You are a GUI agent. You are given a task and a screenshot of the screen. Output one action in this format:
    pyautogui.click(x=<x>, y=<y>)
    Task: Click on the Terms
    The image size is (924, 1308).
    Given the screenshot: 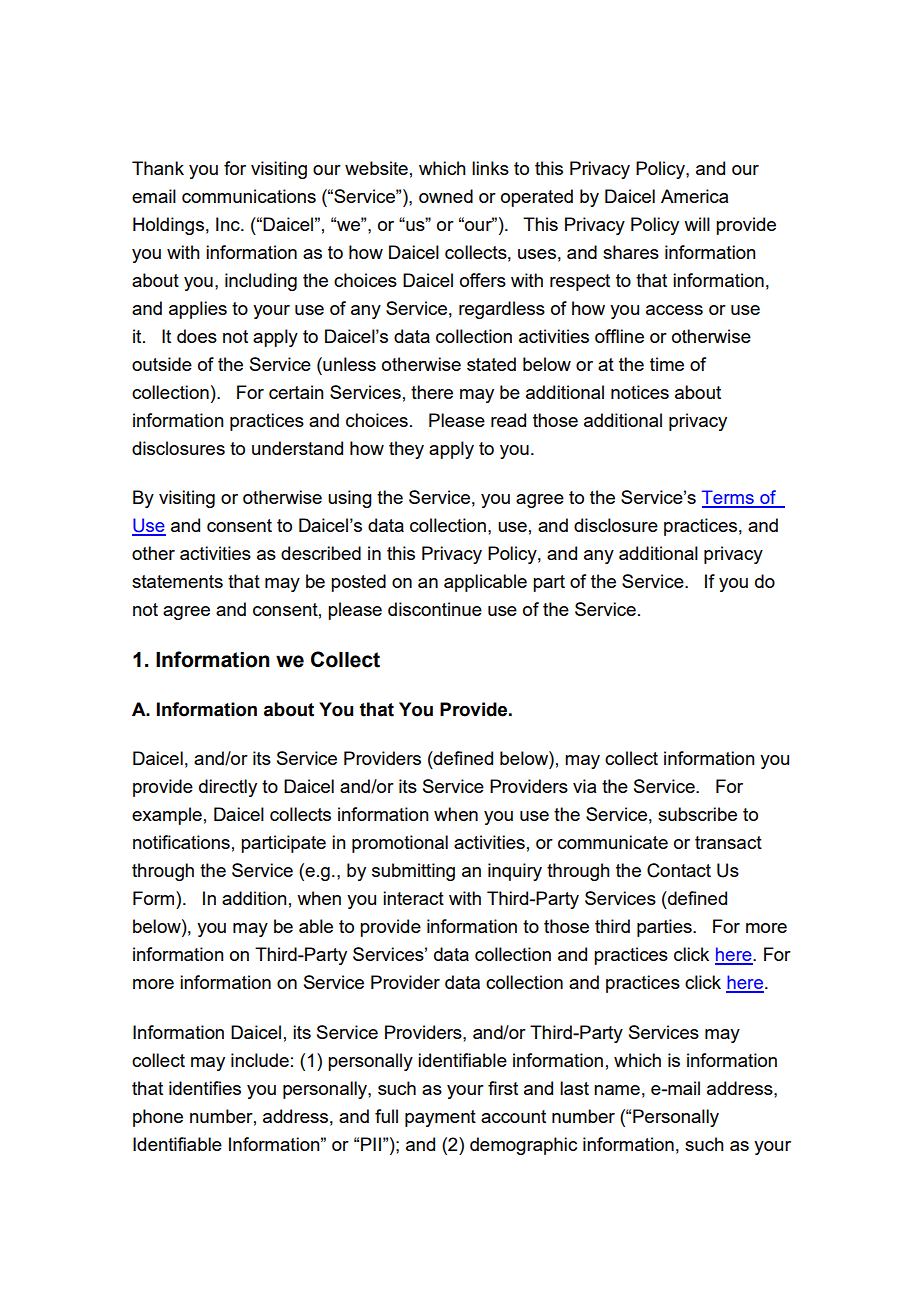 What is the action you would take?
    pyautogui.click(x=729, y=498)
